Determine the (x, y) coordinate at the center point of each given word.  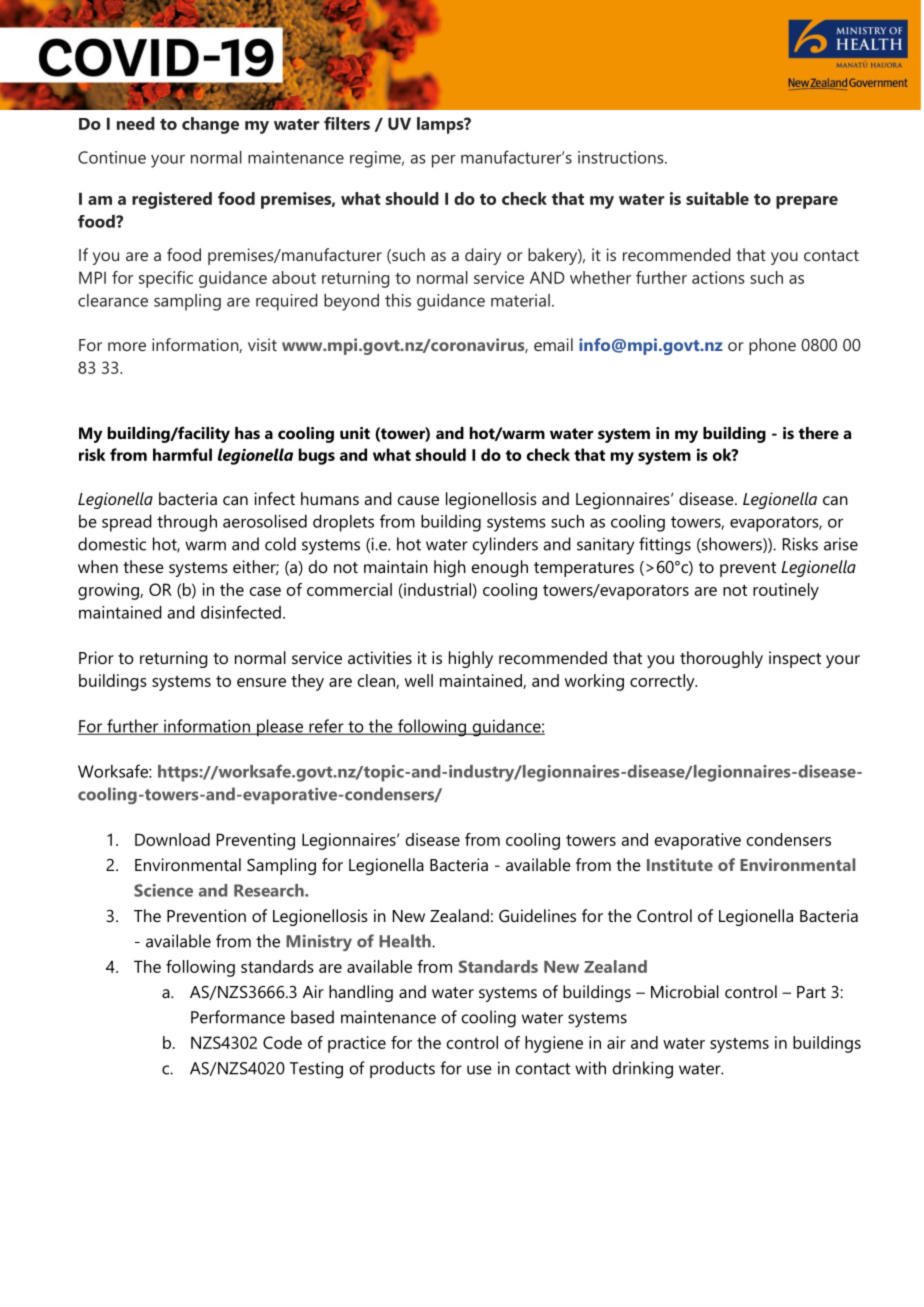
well (419, 680)
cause (418, 500)
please (280, 727)
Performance (238, 1017)
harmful (182, 454)
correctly (663, 682)
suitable (717, 198)
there (819, 433)
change (210, 125)
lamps (441, 125)
